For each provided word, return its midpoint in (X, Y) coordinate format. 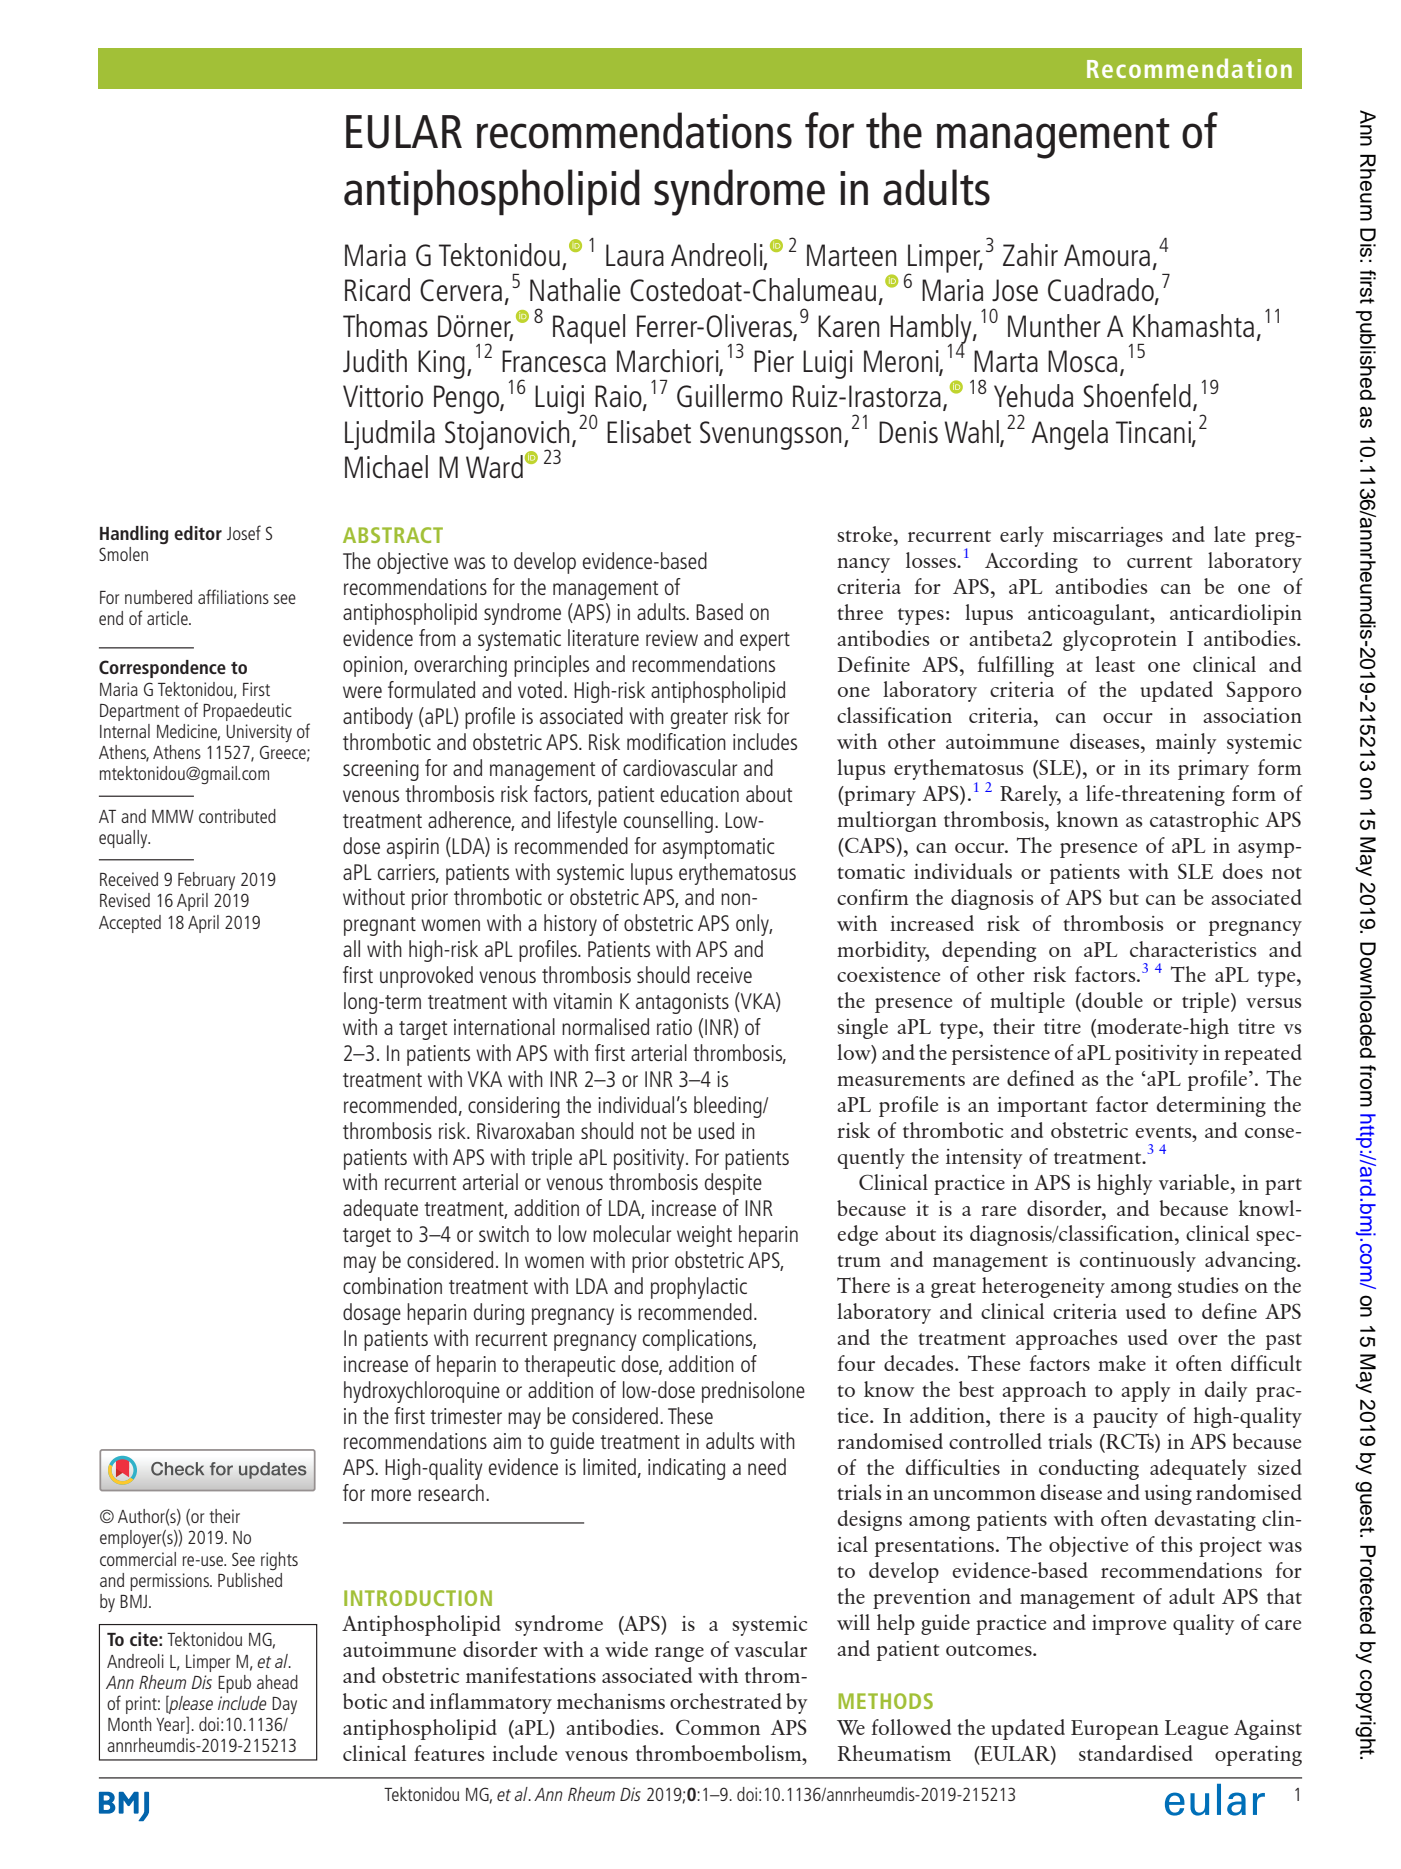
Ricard (377, 290)
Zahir (1030, 254)
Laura (635, 255)
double (1111, 1001)
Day (284, 1705)
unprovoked (426, 977)
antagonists (682, 1003)
